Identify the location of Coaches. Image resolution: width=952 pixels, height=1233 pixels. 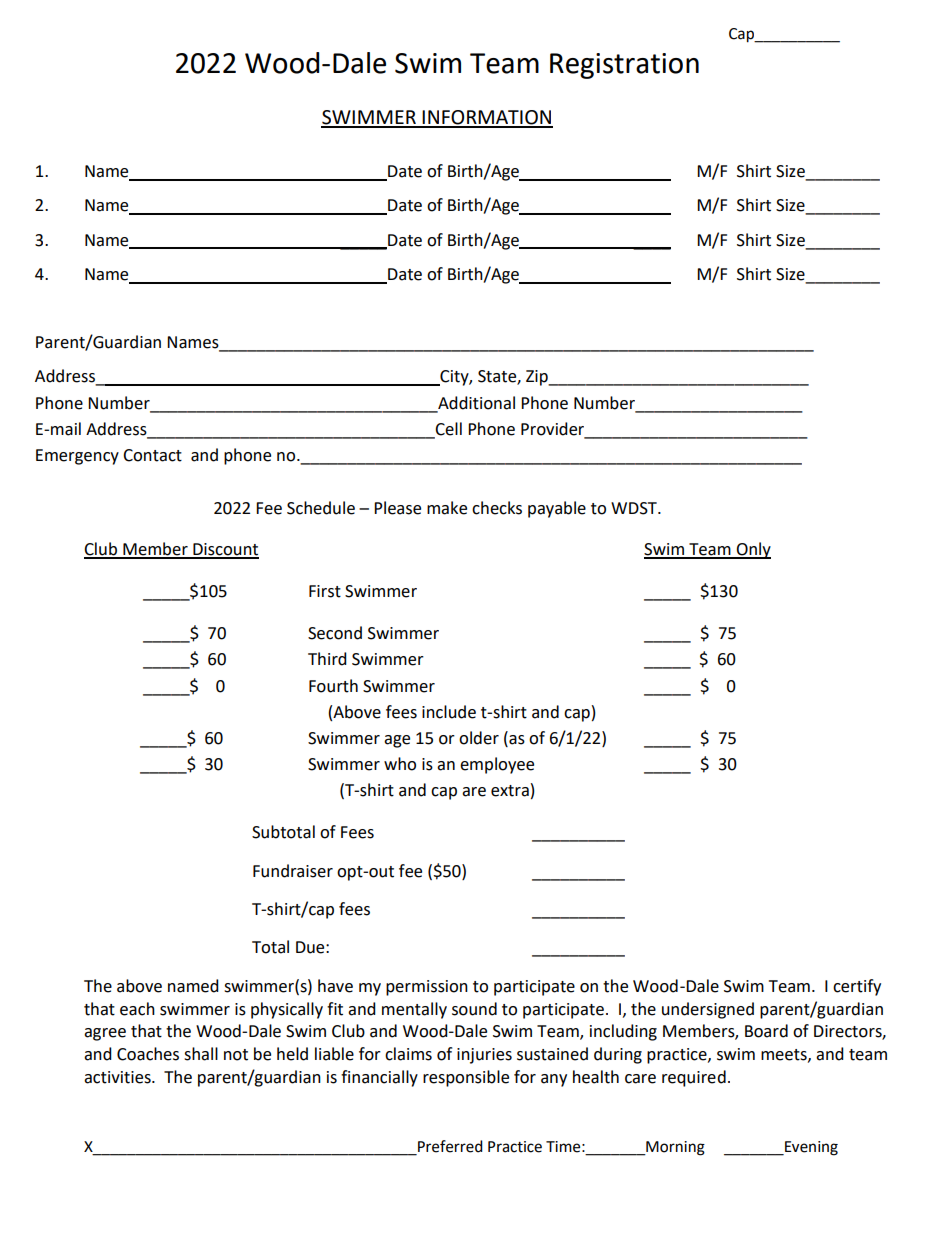
(148, 1054).
